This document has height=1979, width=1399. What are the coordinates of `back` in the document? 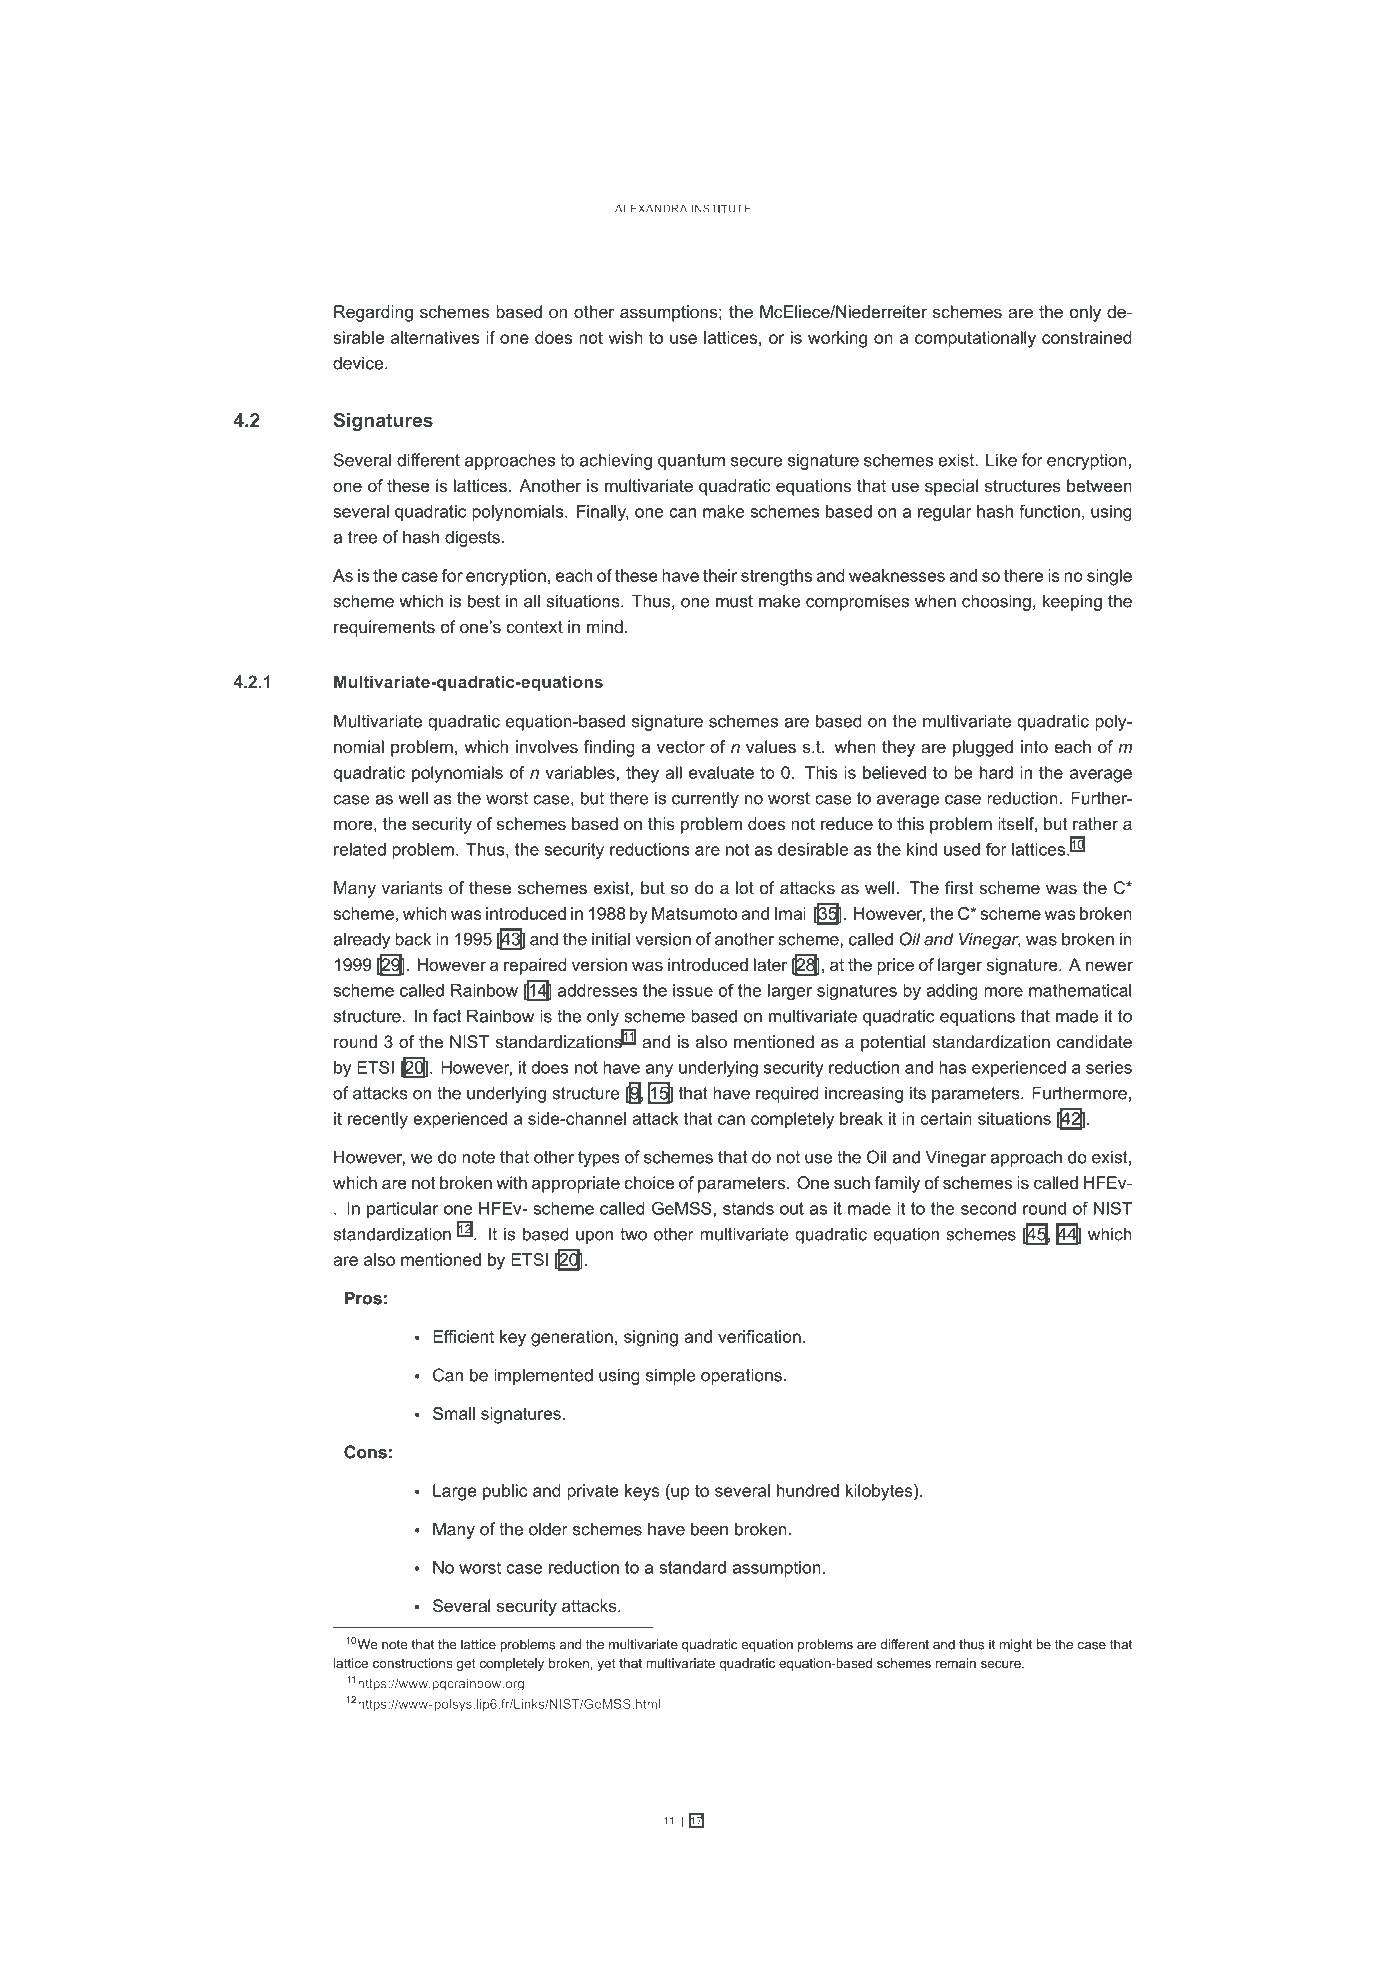 It's located at (413, 939).
